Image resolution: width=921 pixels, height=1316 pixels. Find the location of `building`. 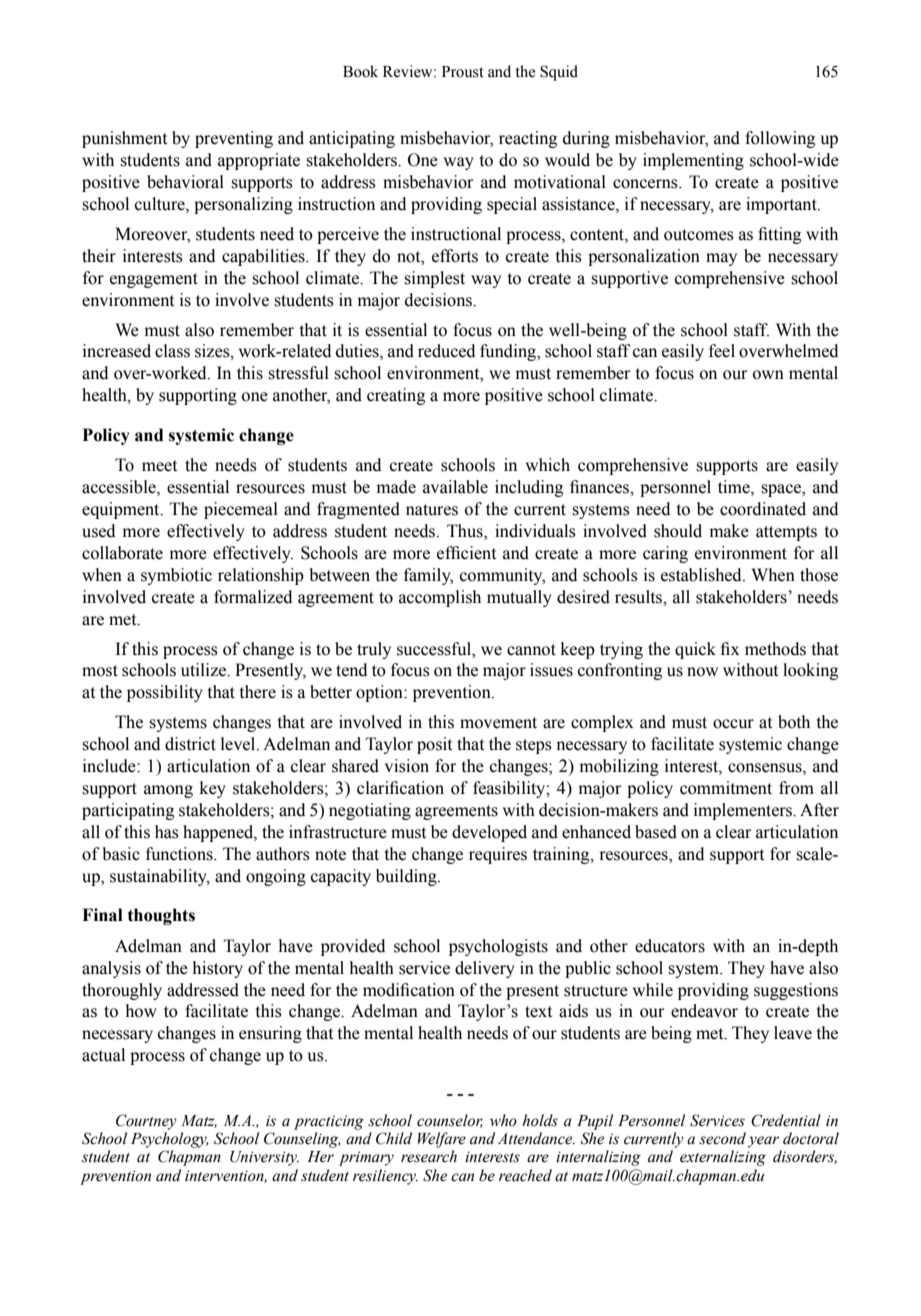

building is located at coordinates (407, 877).
